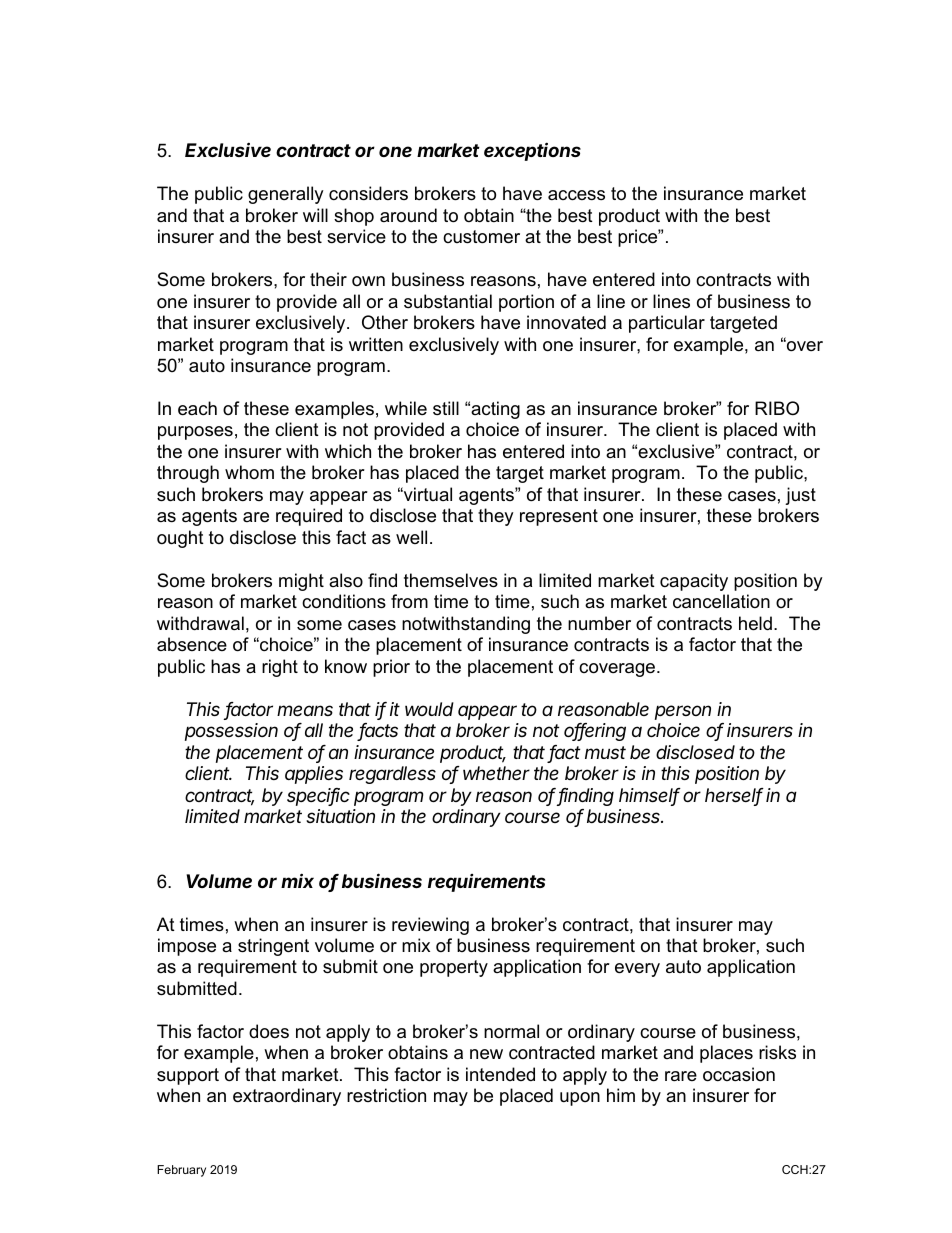 This image has width=952, height=1233. I want to click on exceptions, so click(532, 151).
